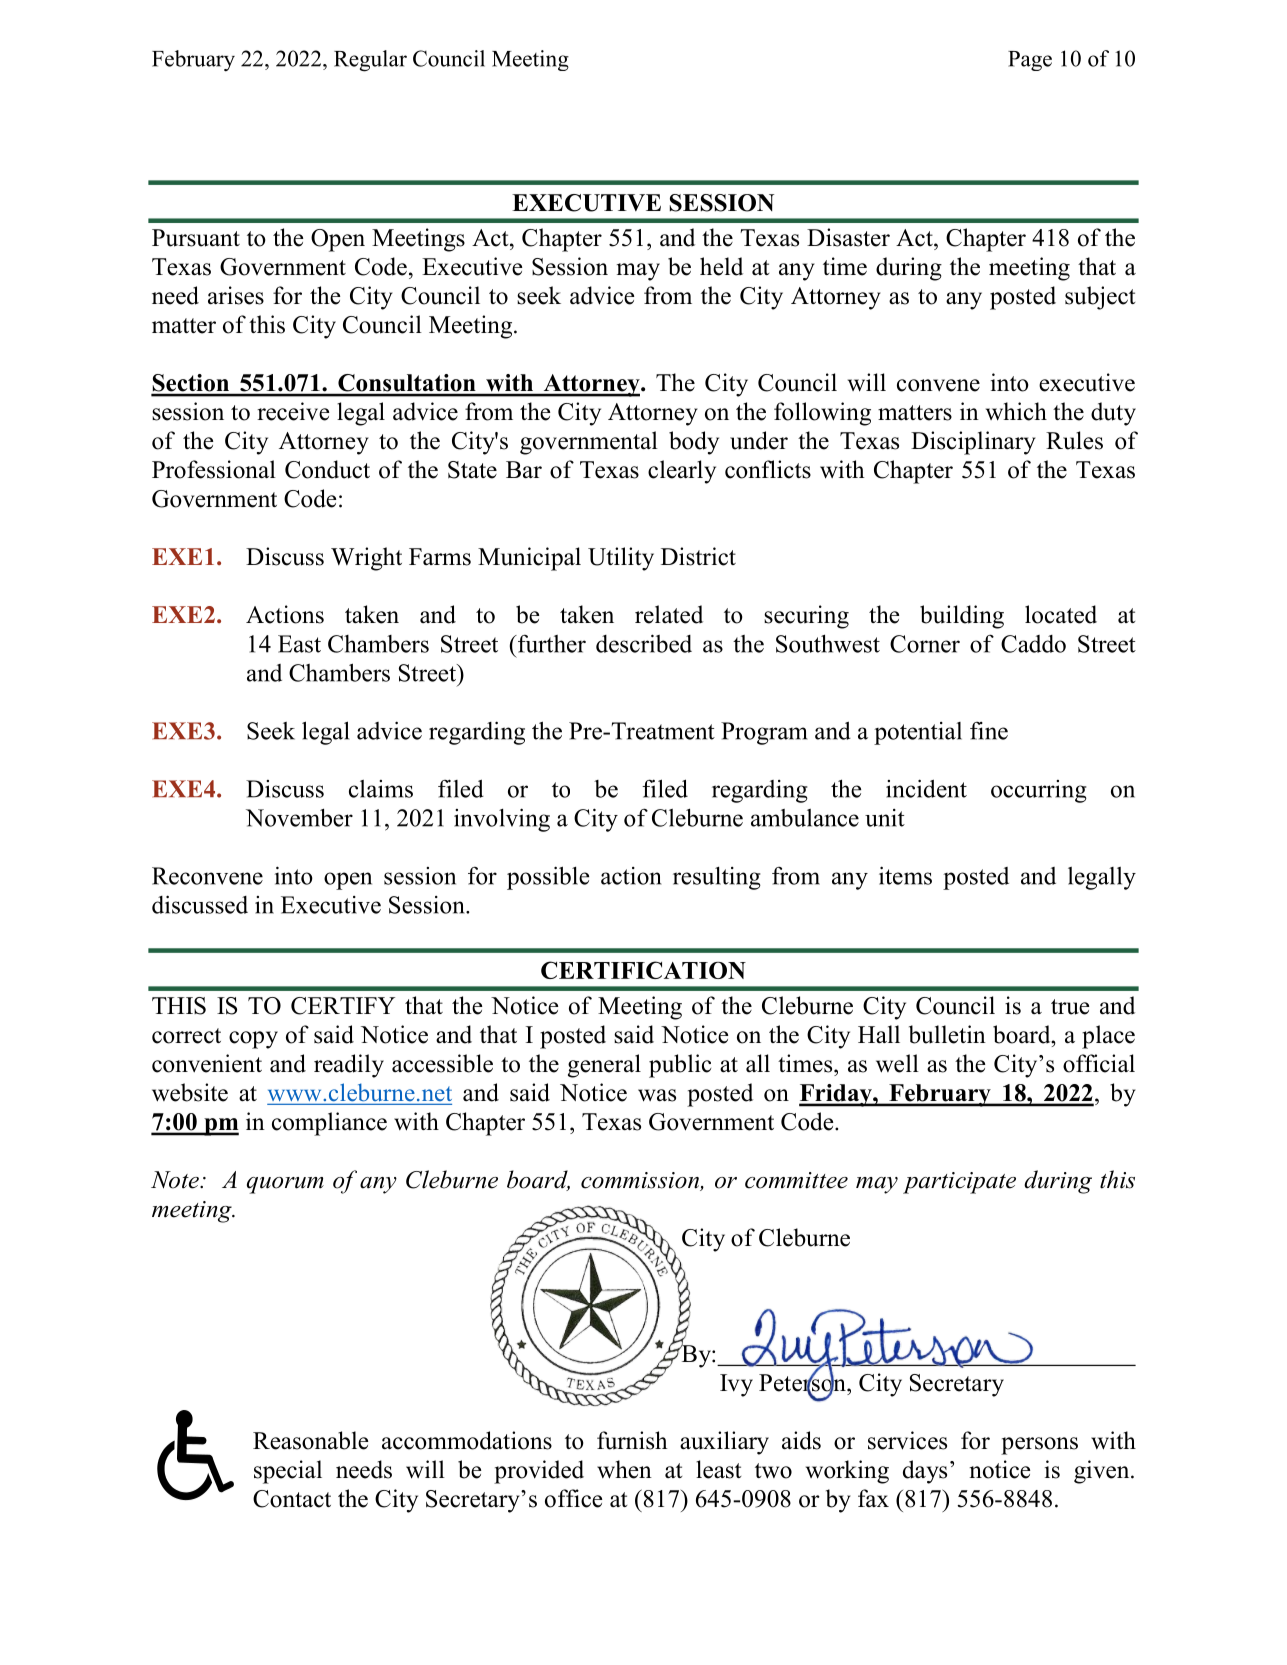 The image size is (1287, 1665). I want to click on Regular, so click(370, 61).
